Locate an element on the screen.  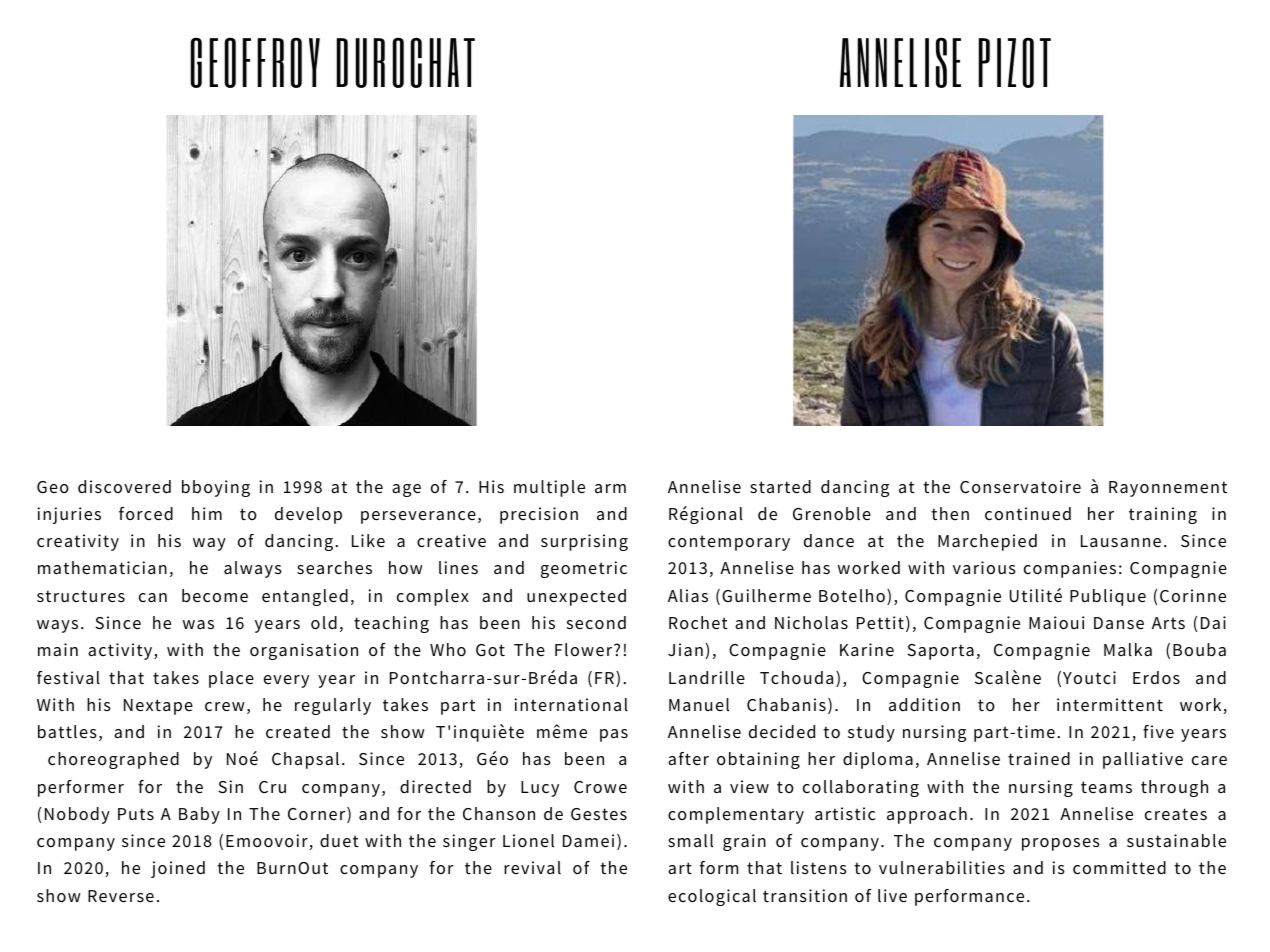
arm is located at coordinates (610, 488).
